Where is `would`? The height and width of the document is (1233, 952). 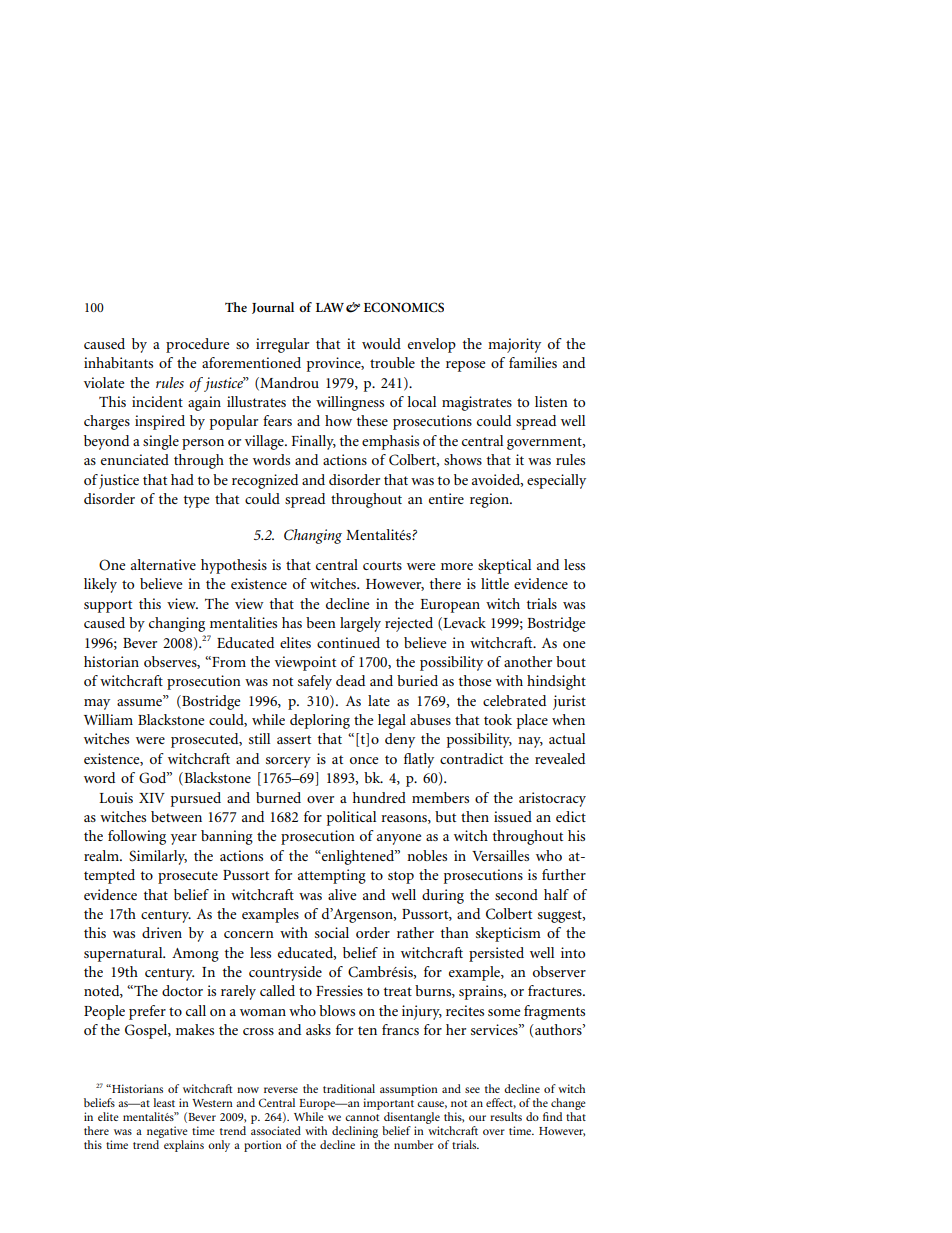
would is located at coordinates (381, 343).
